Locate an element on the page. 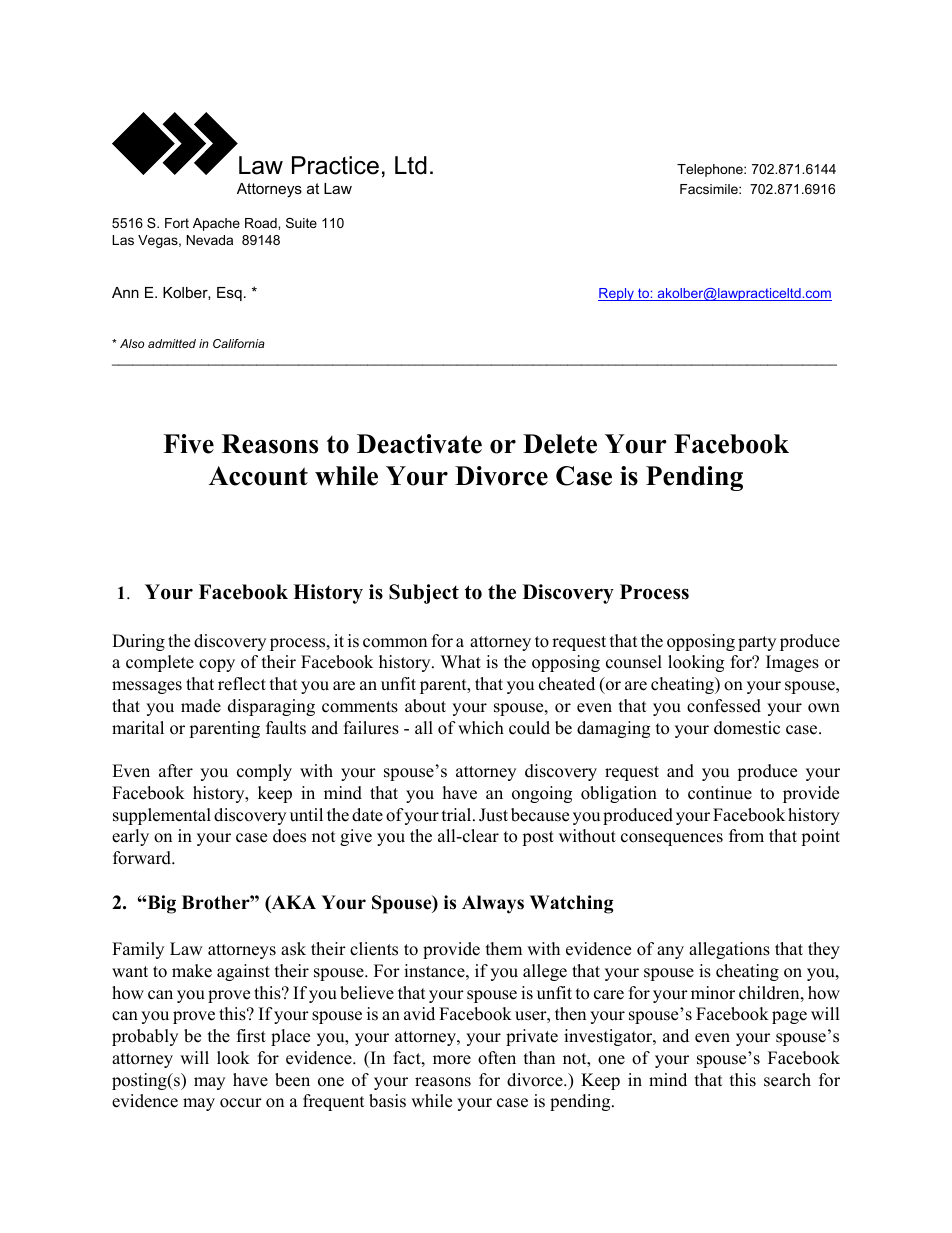 The width and height of the image is (952, 1233). copy is located at coordinates (217, 665).
